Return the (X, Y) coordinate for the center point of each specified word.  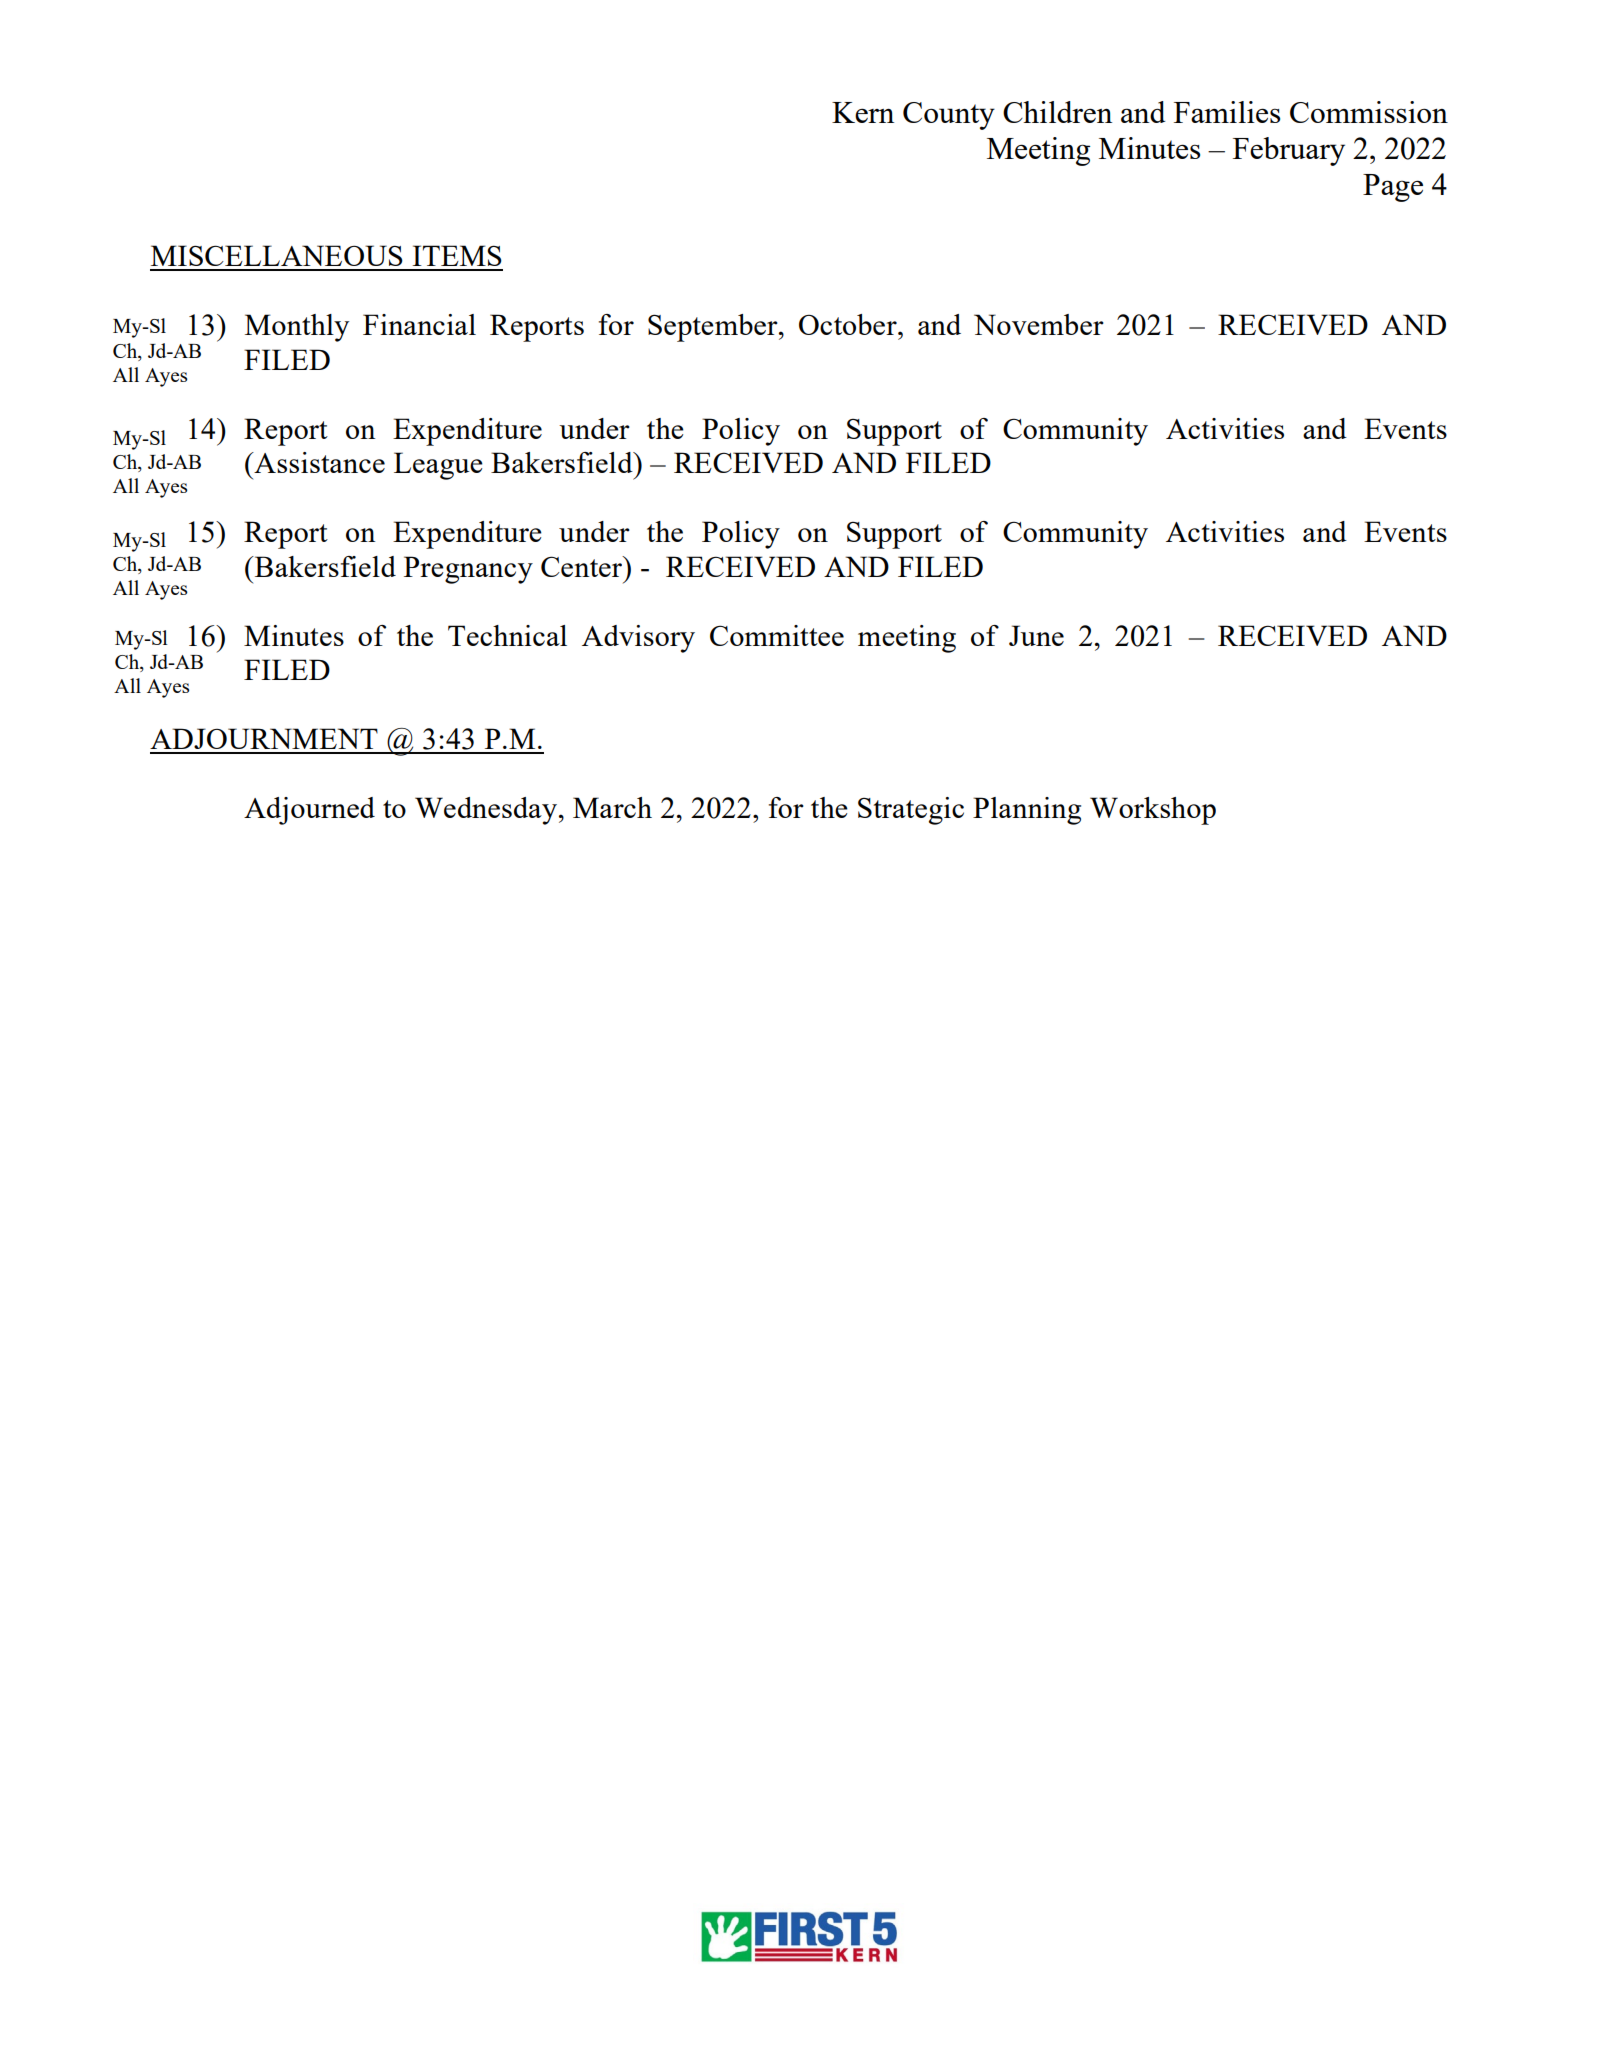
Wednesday (486, 811)
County (949, 116)
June (1036, 635)
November (1039, 324)
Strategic (911, 811)
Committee (777, 635)
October (849, 324)
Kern (863, 112)
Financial (419, 324)
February (1289, 151)
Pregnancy (468, 570)
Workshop (1153, 811)
